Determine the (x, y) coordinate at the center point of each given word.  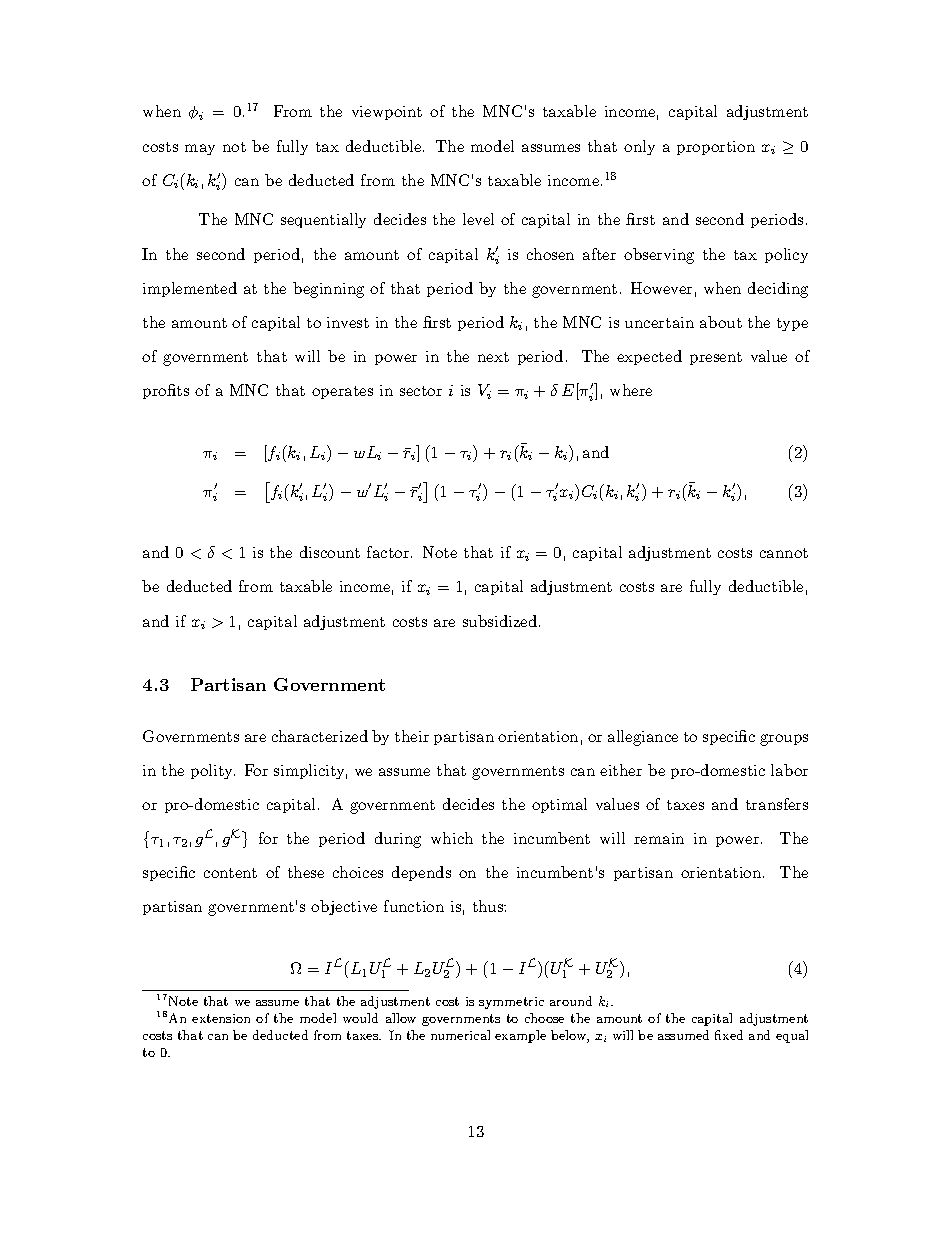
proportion (716, 148)
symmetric (511, 1003)
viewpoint (387, 113)
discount (330, 552)
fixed (729, 1035)
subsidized (500, 621)
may (200, 149)
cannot (784, 553)
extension (221, 1018)
